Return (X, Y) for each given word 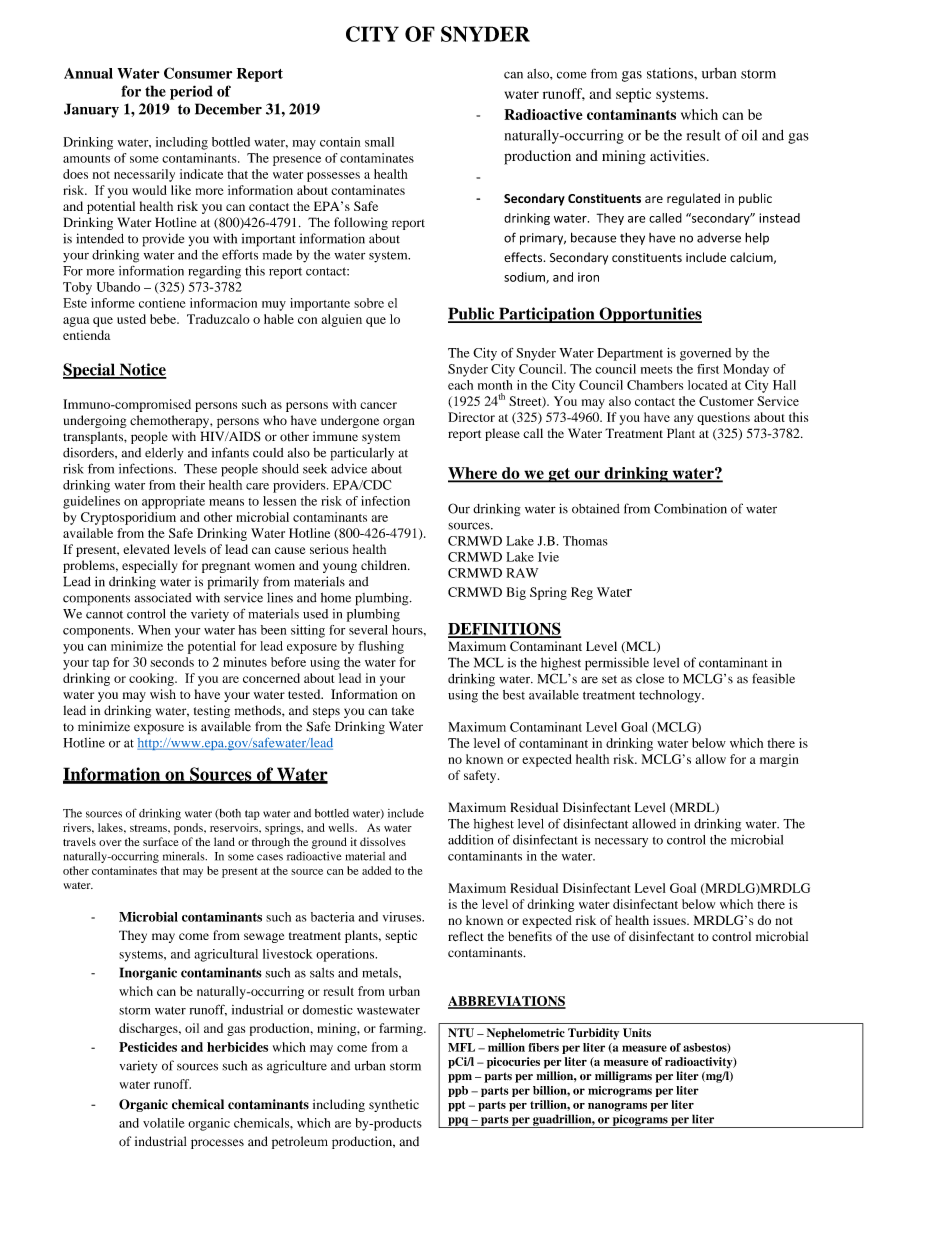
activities (679, 155)
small (379, 142)
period (191, 92)
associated (163, 597)
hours (408, 630)
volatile (164, 1123)
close (650, 679)
